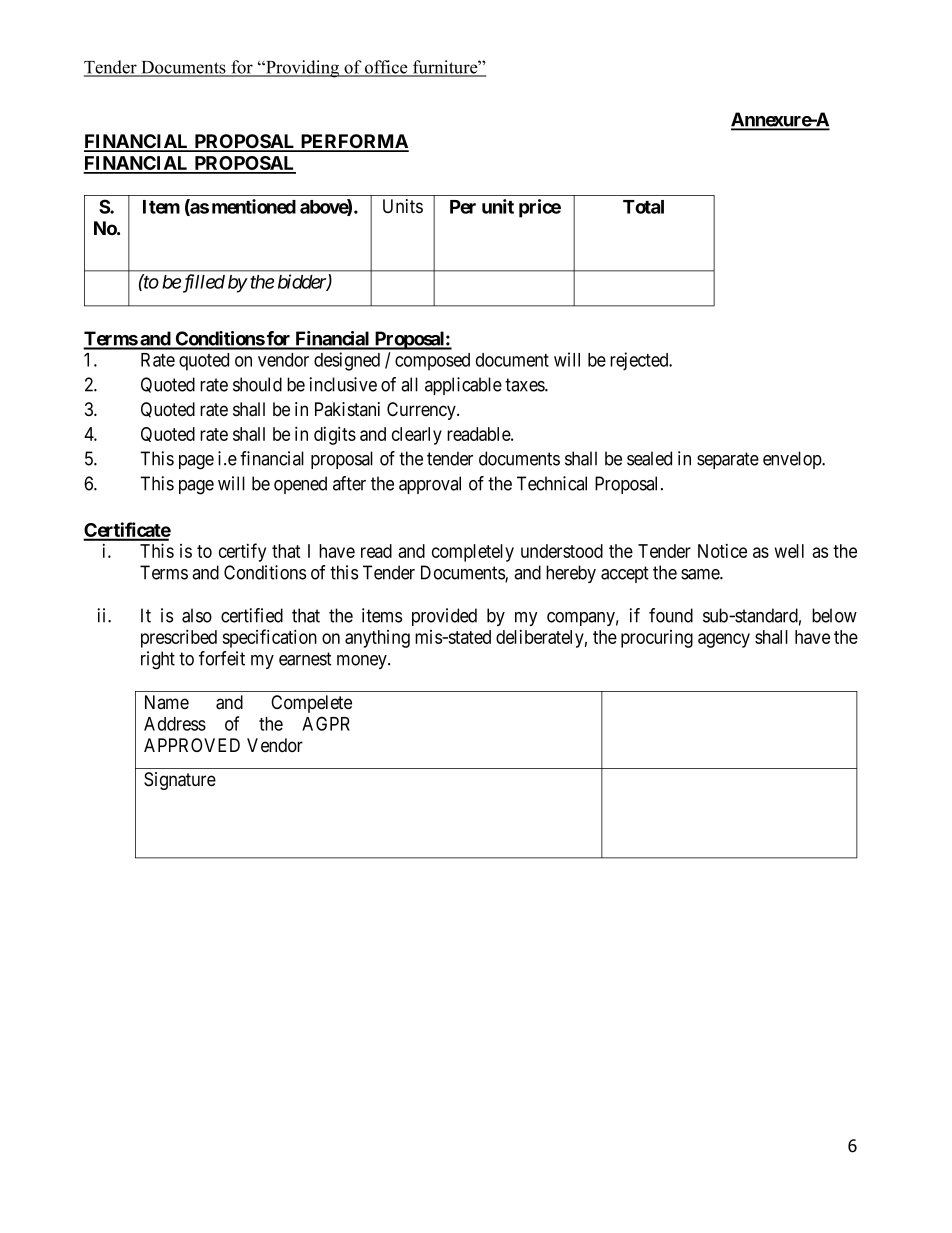  What do you see at coordinates (386, 68) in the page?
I see `office` at bounding box center [386, 68].
